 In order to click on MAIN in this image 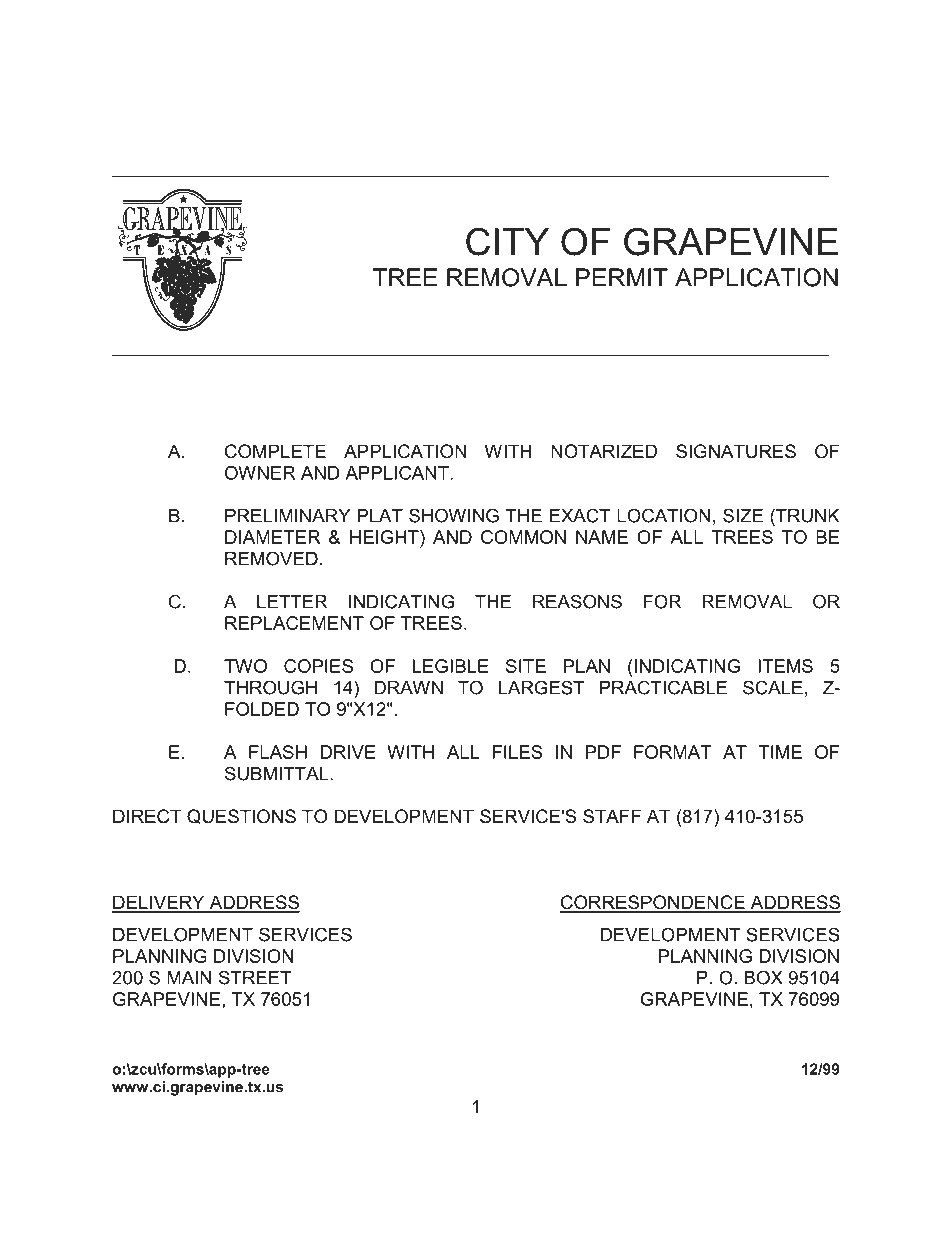, I will do `click(189, 978)`.
